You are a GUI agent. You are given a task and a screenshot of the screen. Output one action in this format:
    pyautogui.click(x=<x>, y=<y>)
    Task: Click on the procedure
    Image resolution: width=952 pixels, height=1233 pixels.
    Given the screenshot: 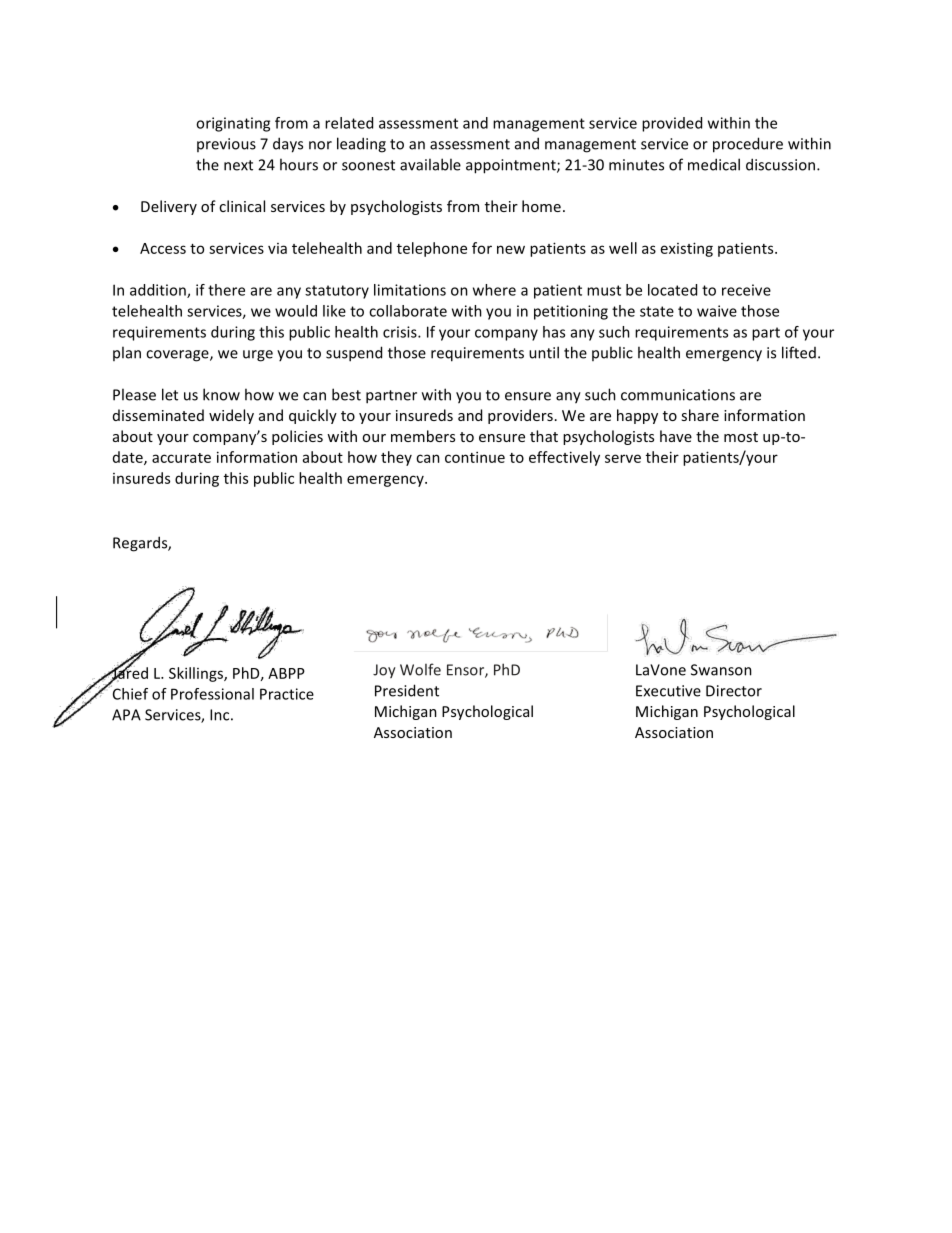 What is the action you would take?
    pyautogui.click(x=748, y=145)
